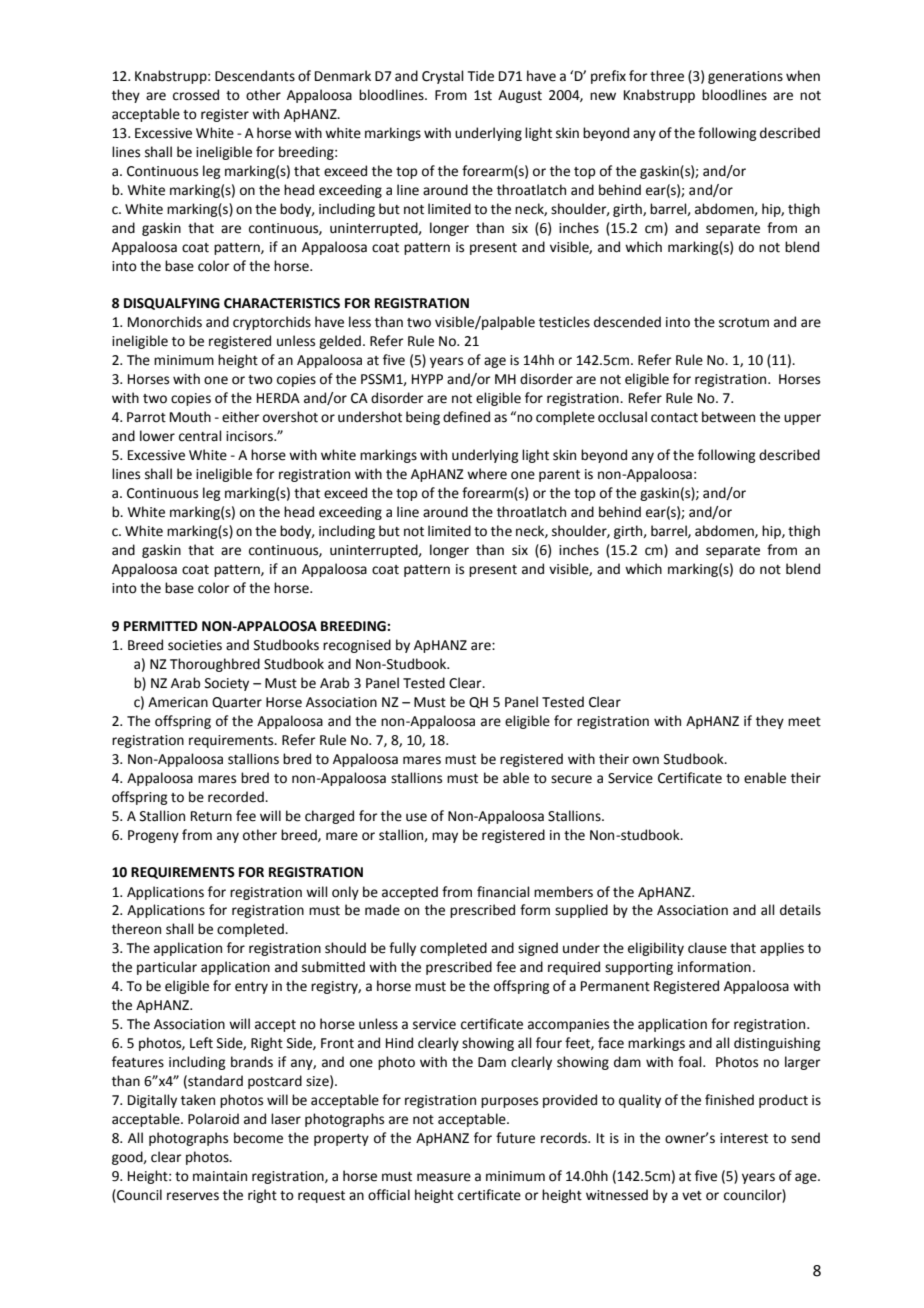  I want to click on meet, so click(804, 722).
